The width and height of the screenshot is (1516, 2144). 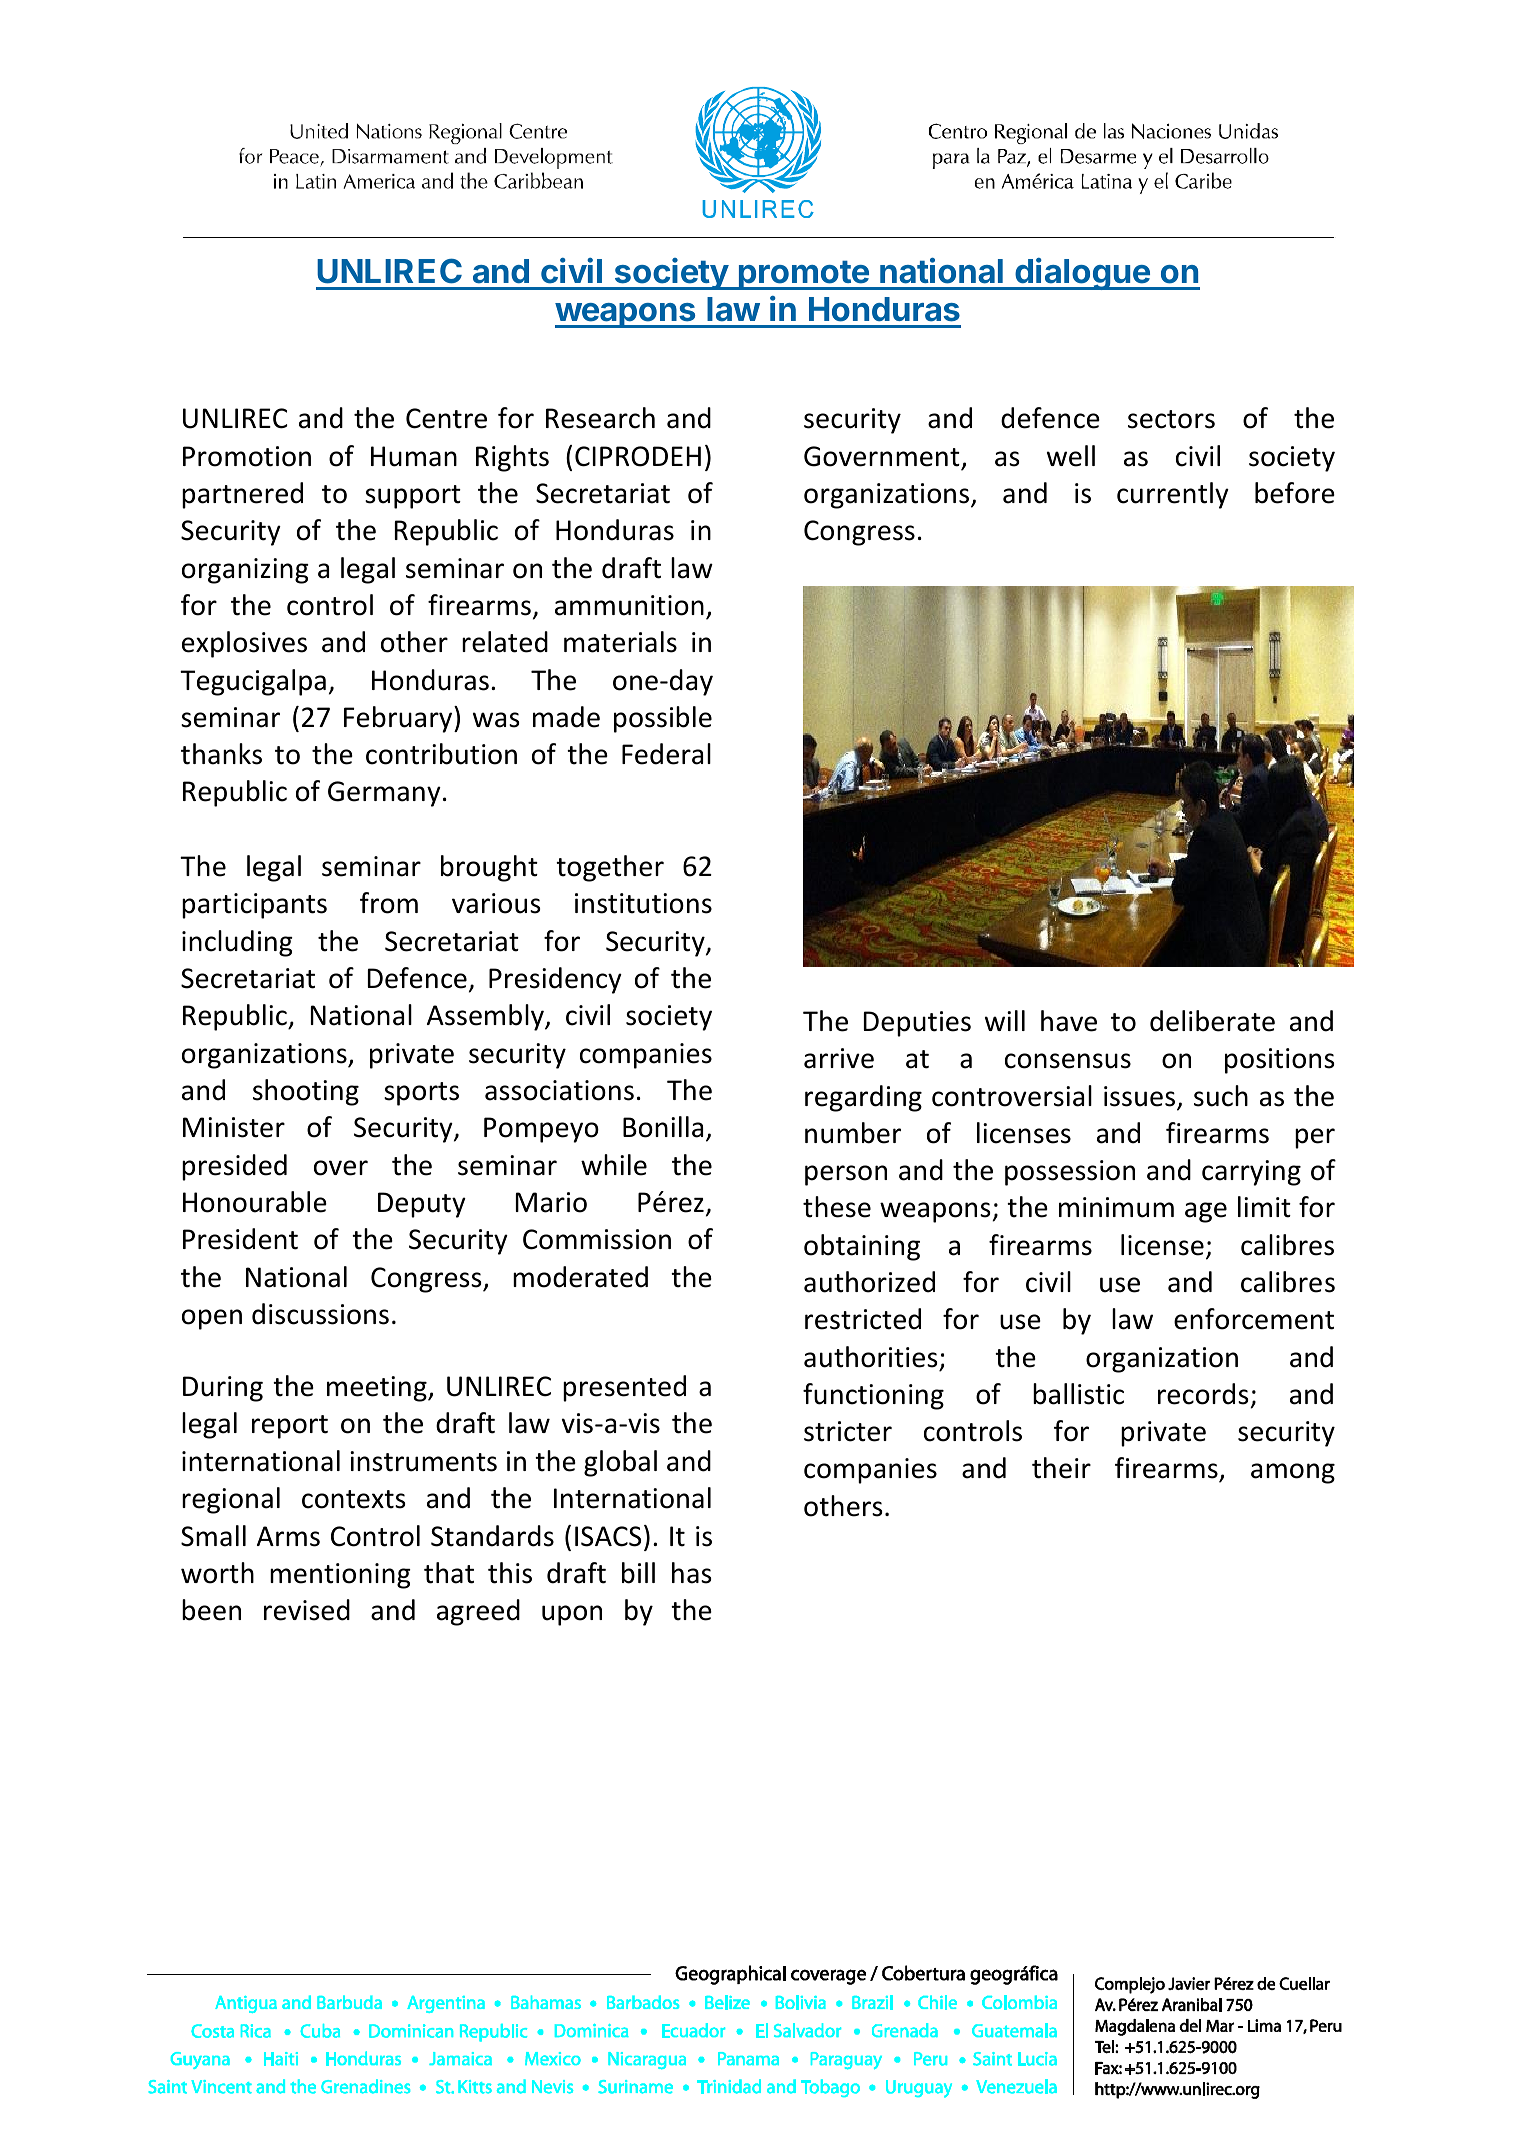 What do you see at coordinates (1212, 1021) in the screenshot?
I see `deliberate` at bounding box center [1212, 1021].
